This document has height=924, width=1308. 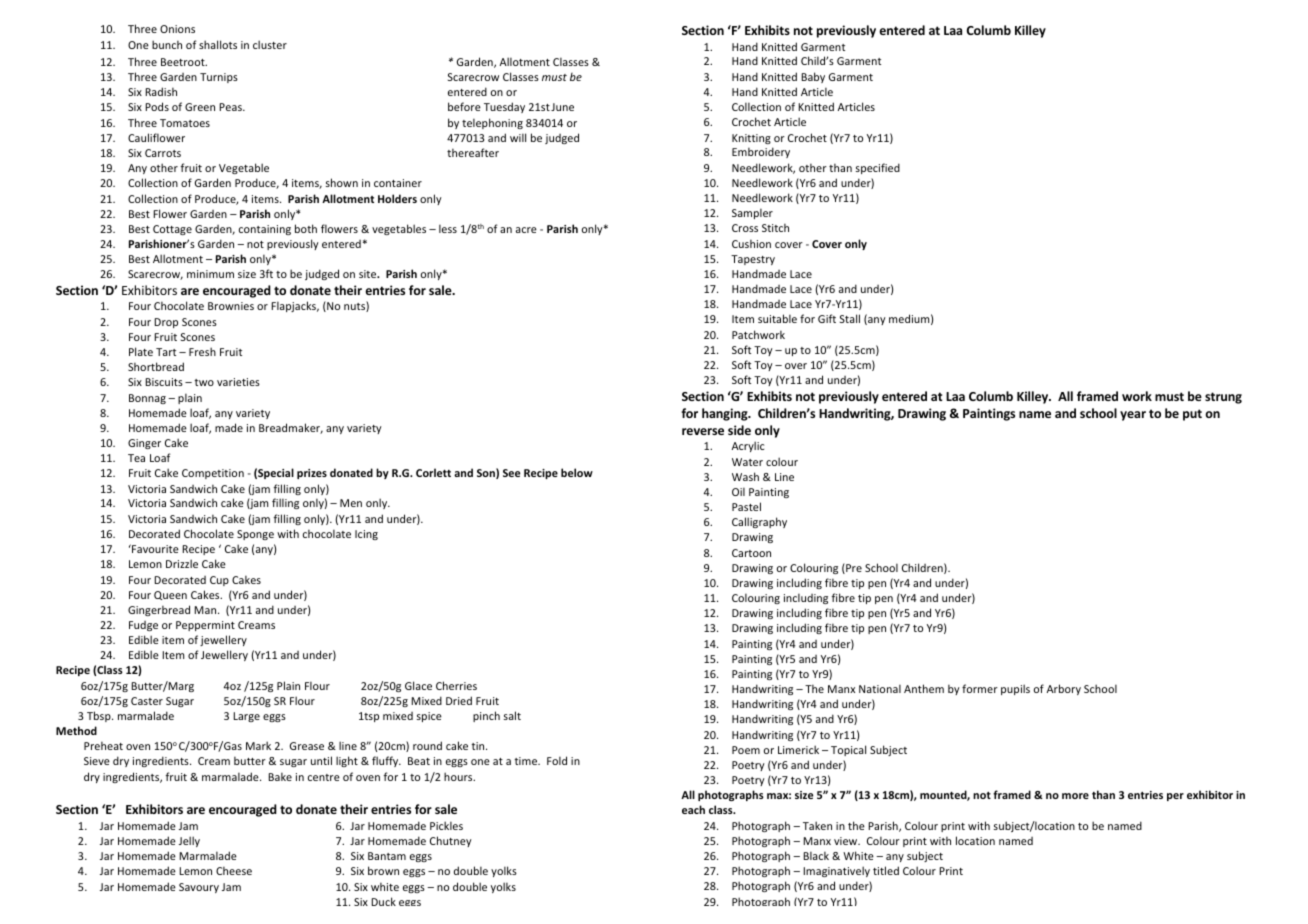 I want to click on Competition, so click(x=213, y=474).
